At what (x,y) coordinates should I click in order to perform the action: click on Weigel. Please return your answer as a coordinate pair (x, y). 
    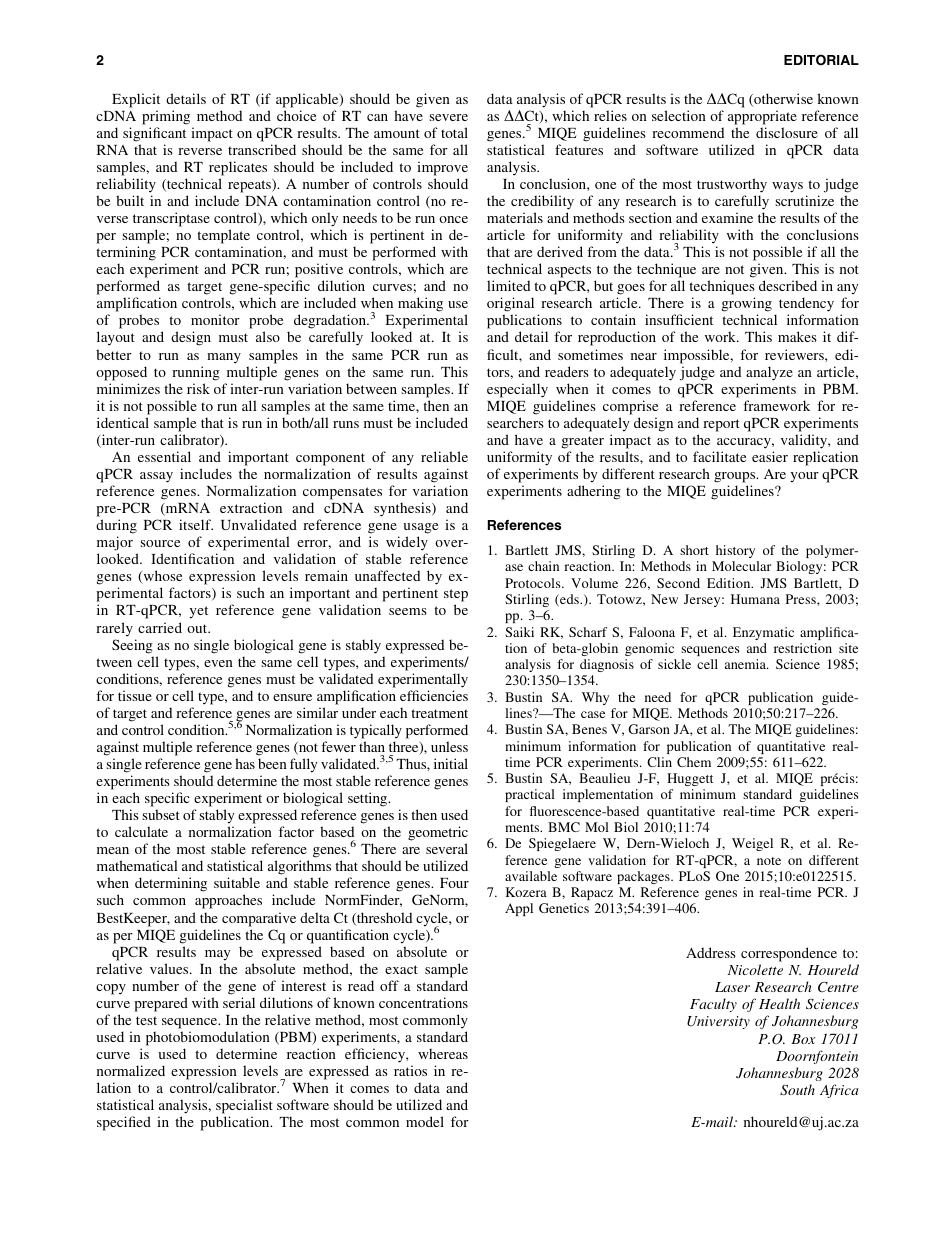
    Looking at the image, I should click on (752, 844).
